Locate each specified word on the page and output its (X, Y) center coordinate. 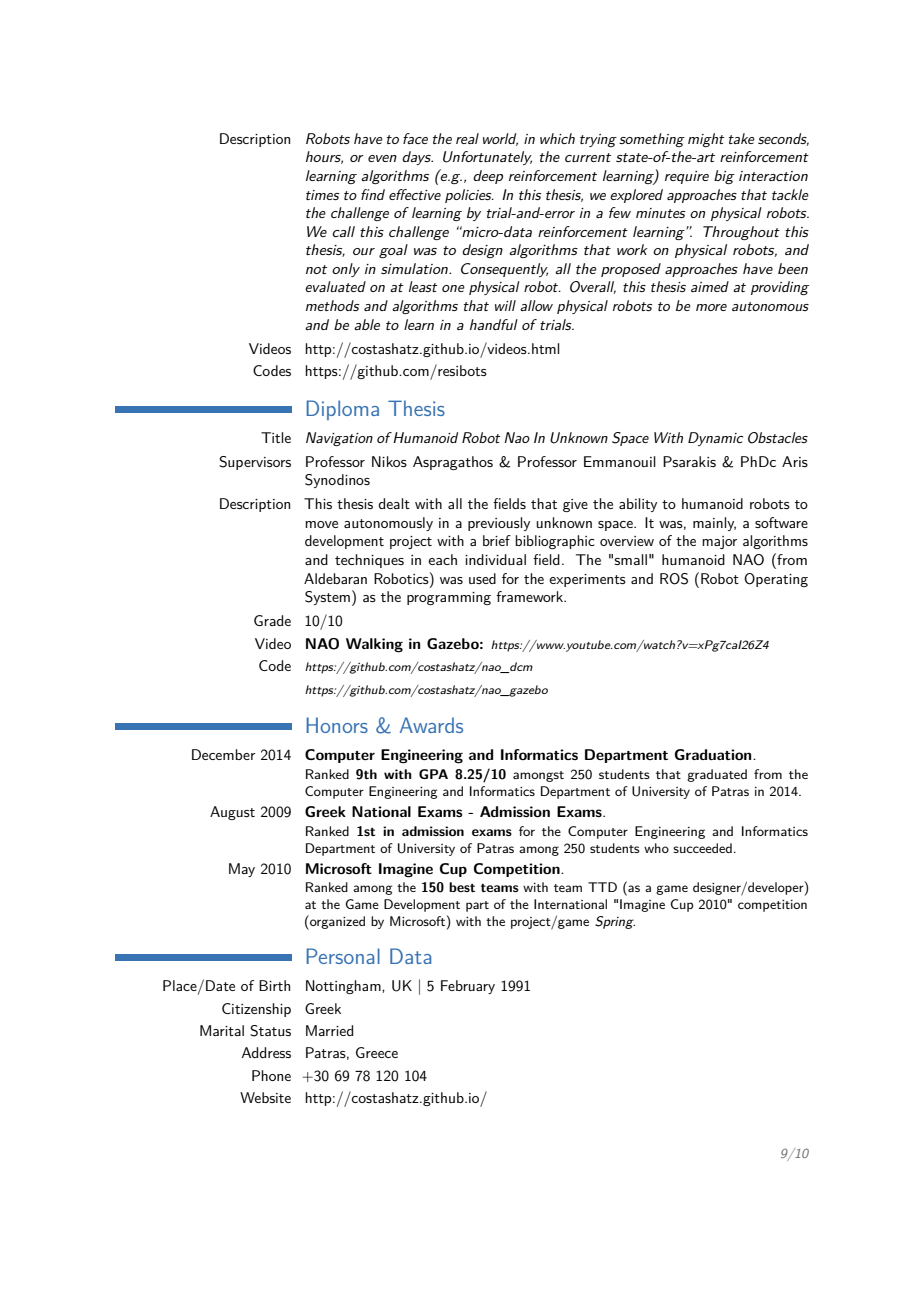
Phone (271, 1075)
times (322, 195)
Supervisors (255, 463)
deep (488, 177)
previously (499, 524)
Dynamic (715, 439)
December (223, 754)
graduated (717, 775)
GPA (433, 774)
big (724, 177)
